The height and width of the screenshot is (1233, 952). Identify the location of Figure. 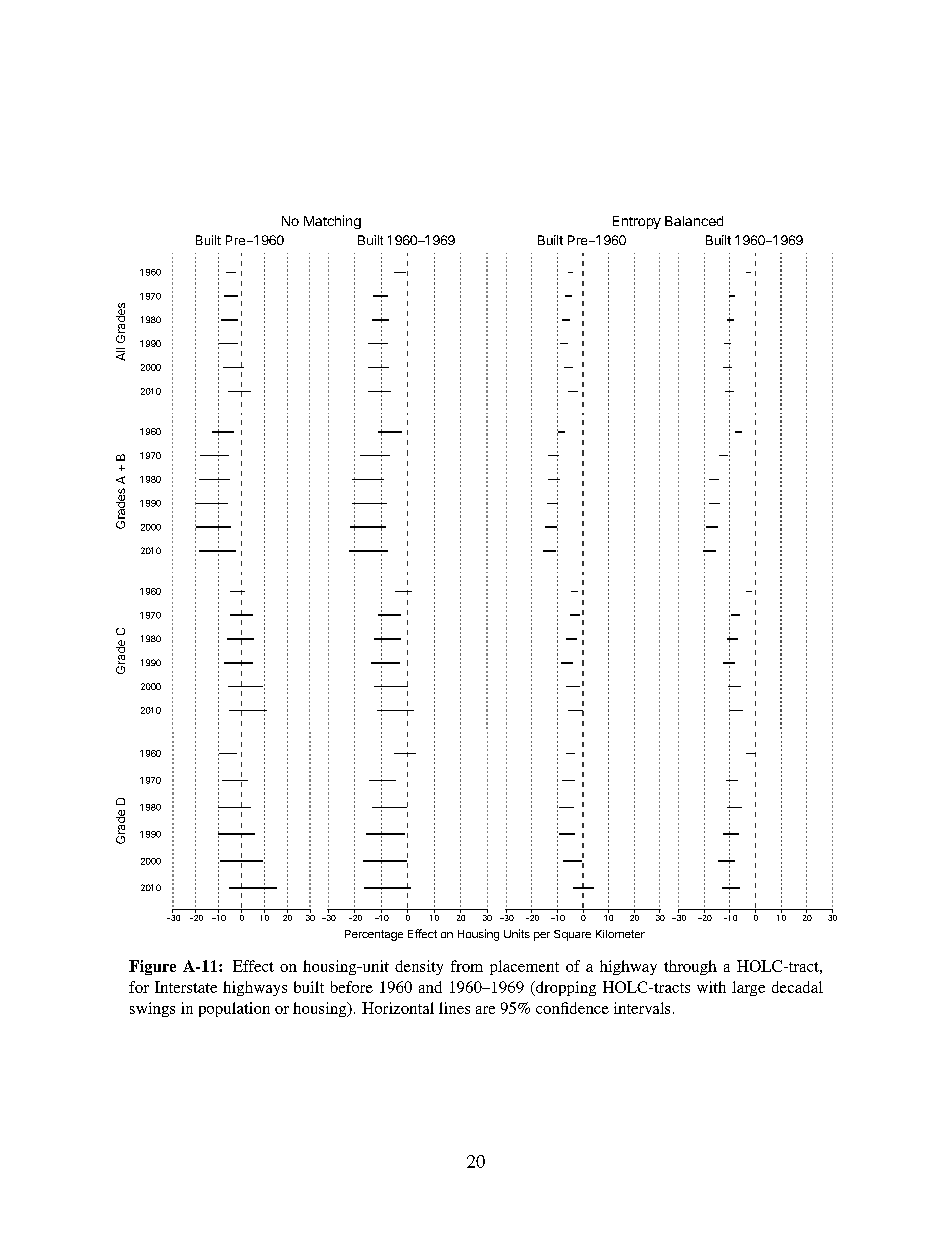
(152, 967).
